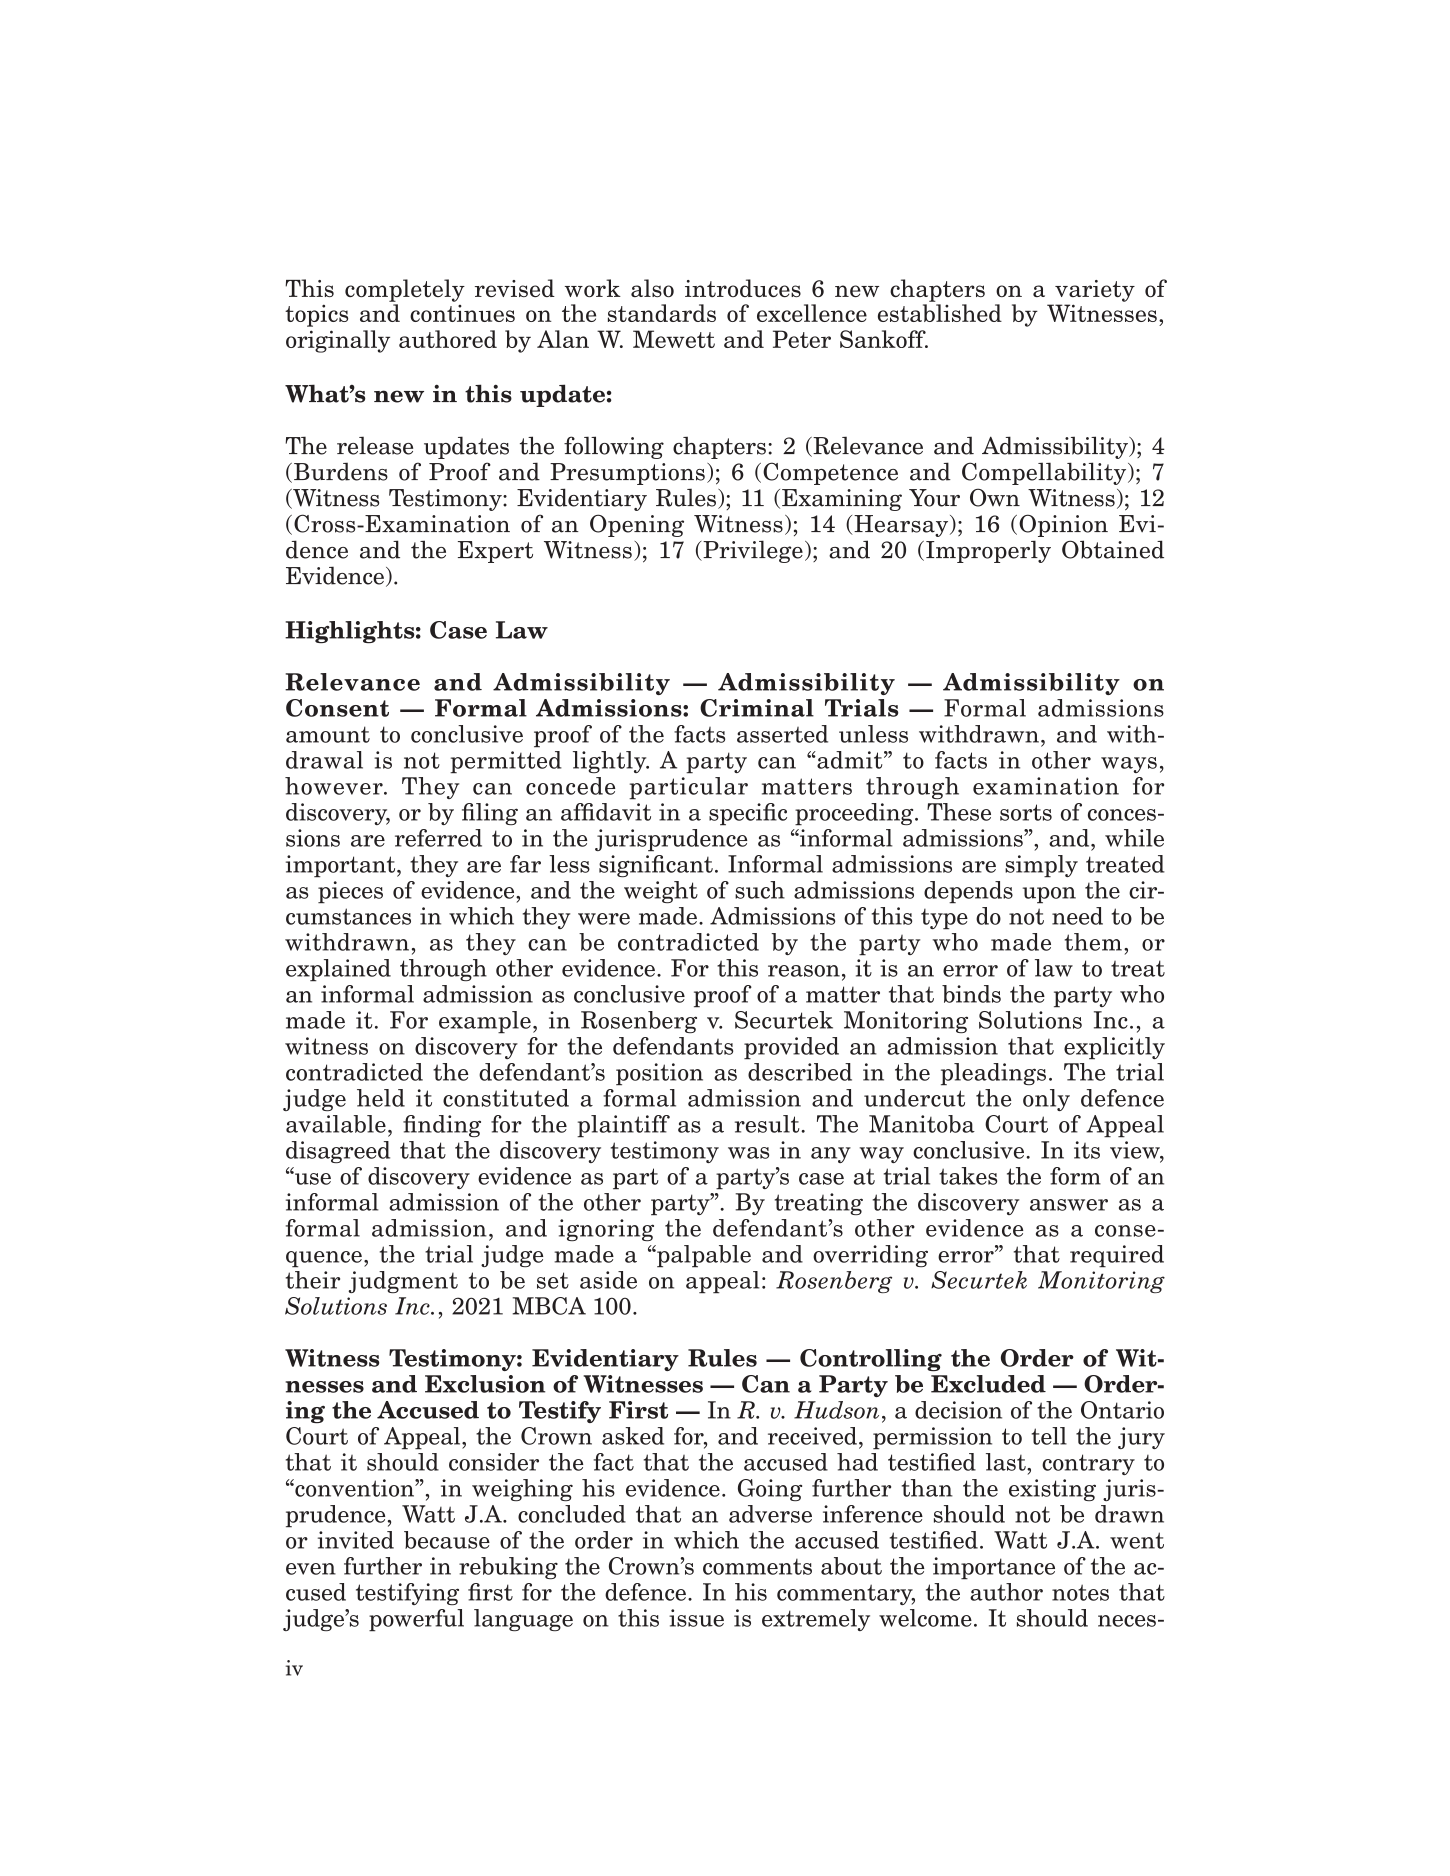 This screenshot has width=1450, height=1876. Describe the element at coordinates (1117, 1256) in the screenshot. I see `required` at that location.
